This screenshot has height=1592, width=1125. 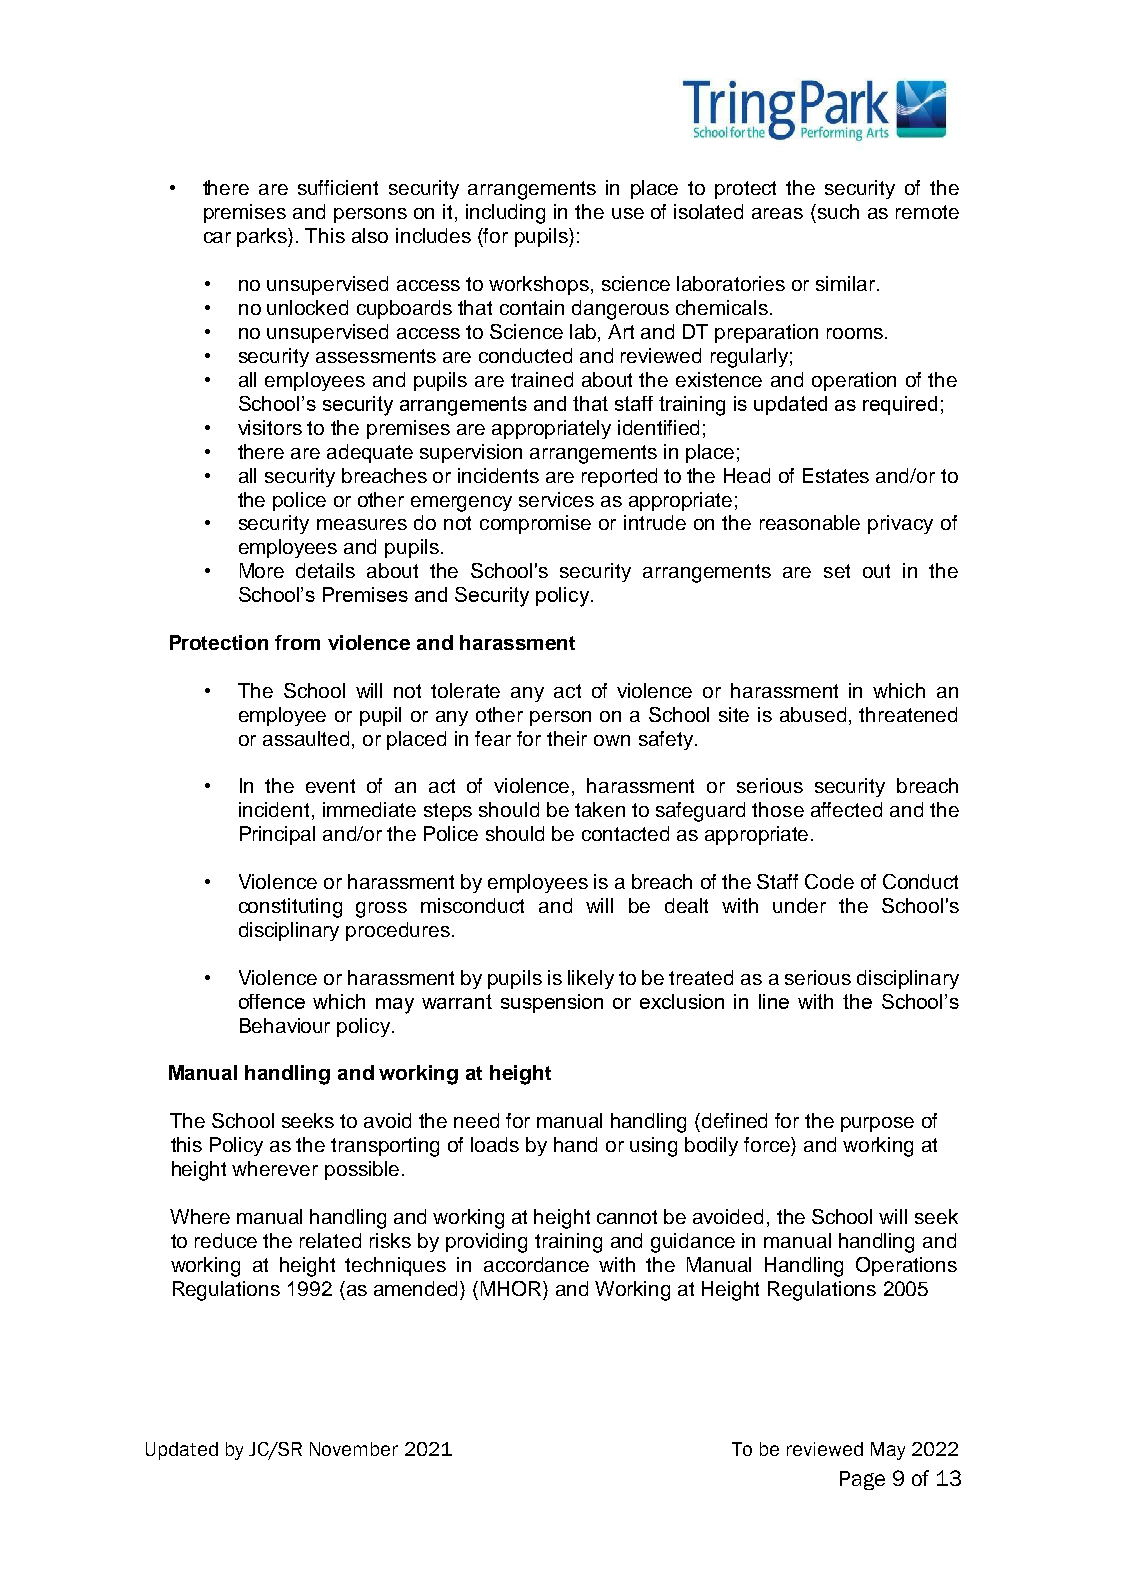 What do you see at coordinates (354, 1449) in the screenshot?
I see `November` at bounding box center [354, 1449].
